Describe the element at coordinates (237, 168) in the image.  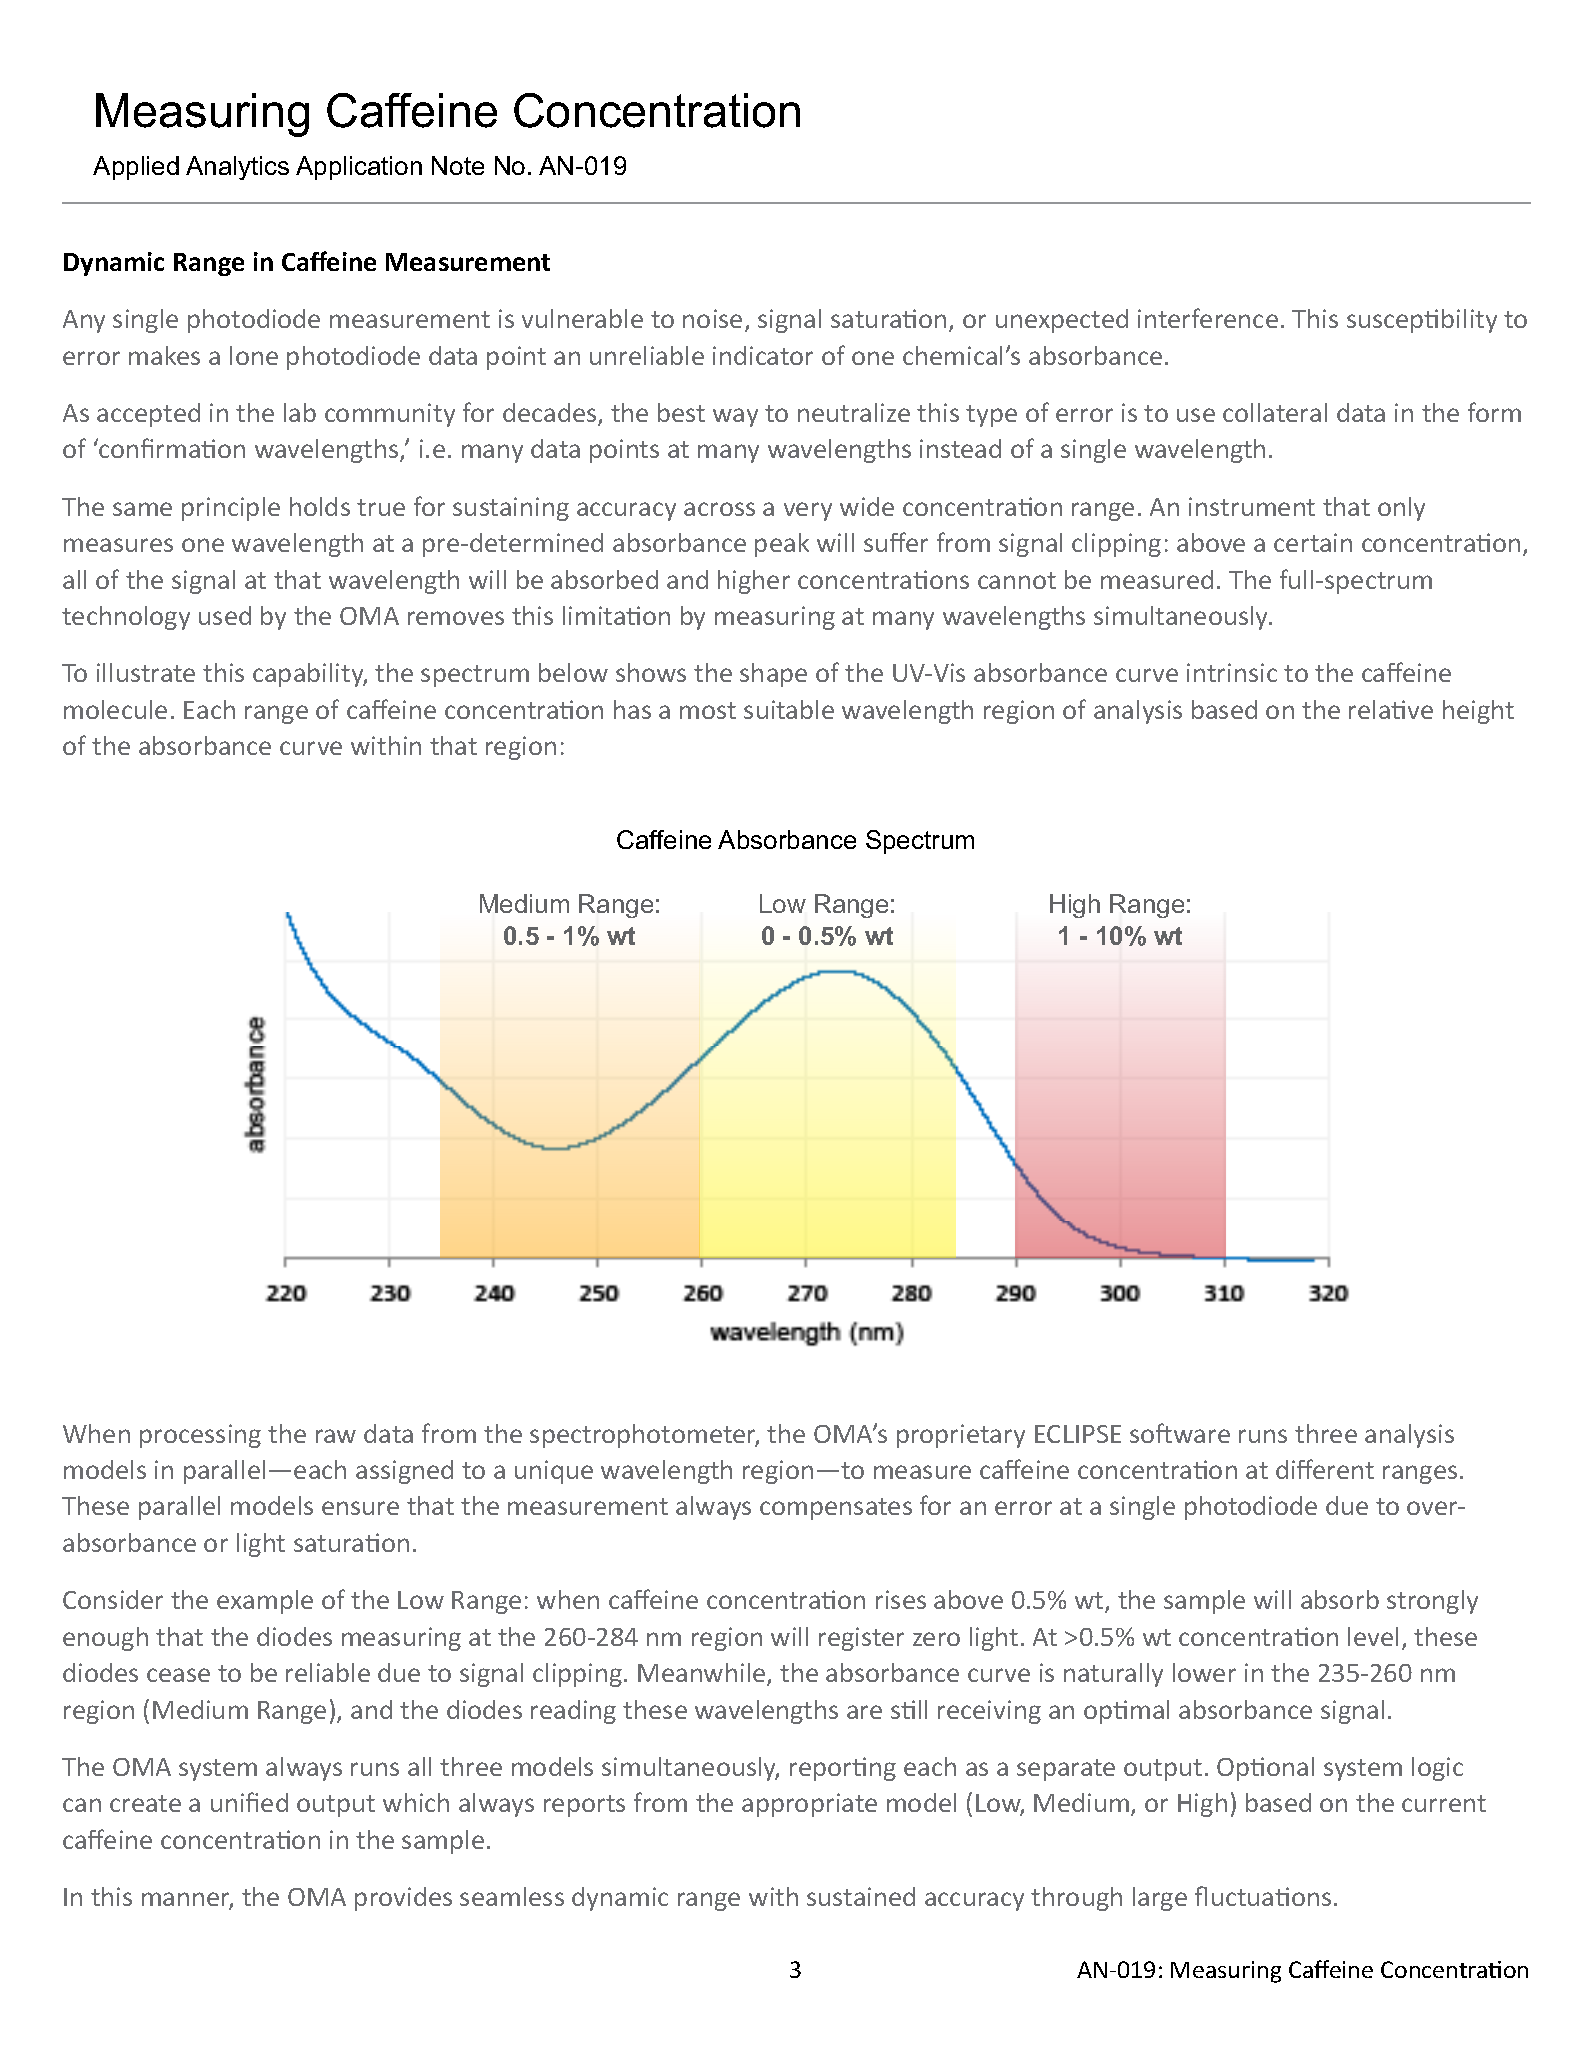
I see `Analytics` at that location.
